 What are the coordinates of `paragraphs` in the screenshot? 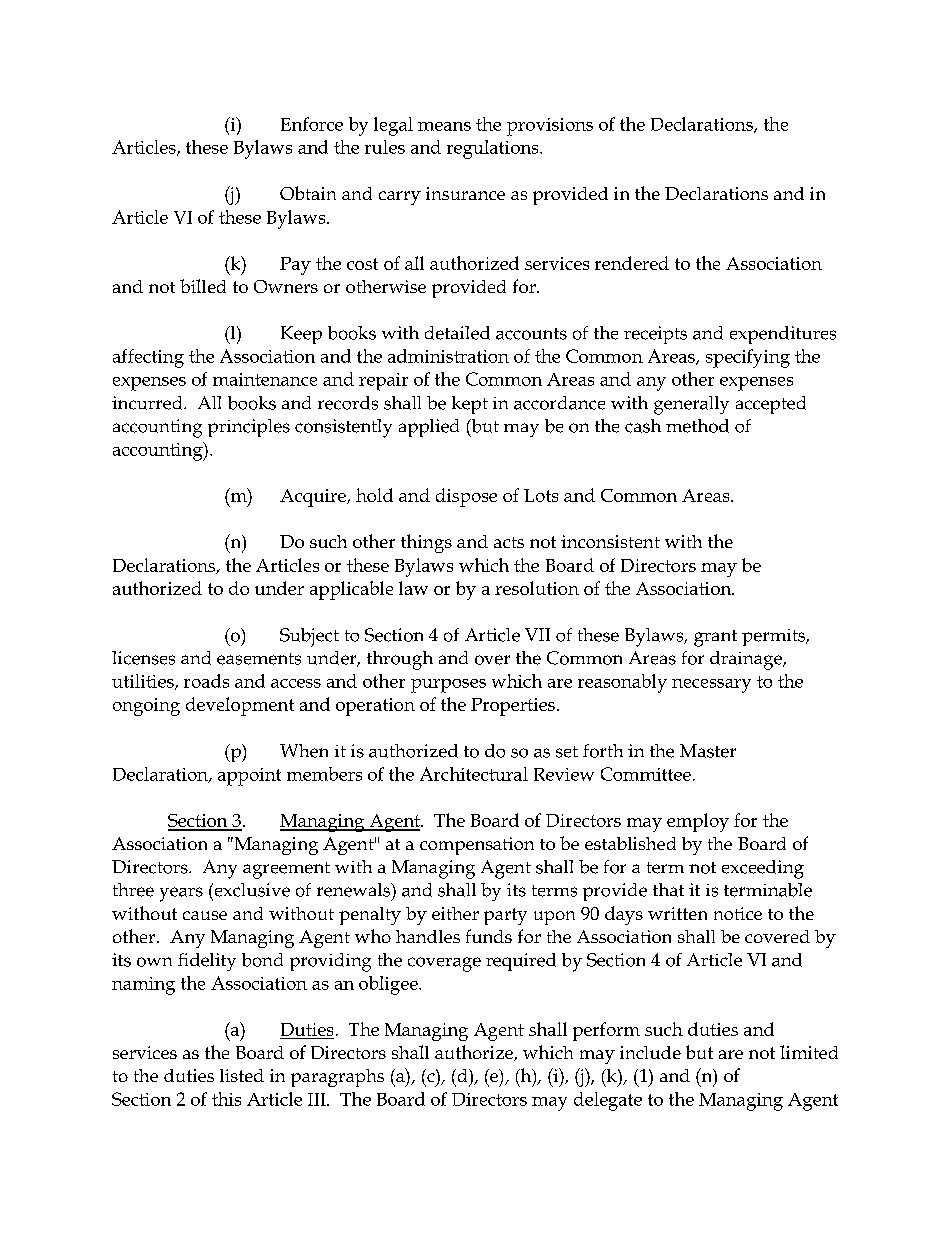 It's located at (337, 1078).
